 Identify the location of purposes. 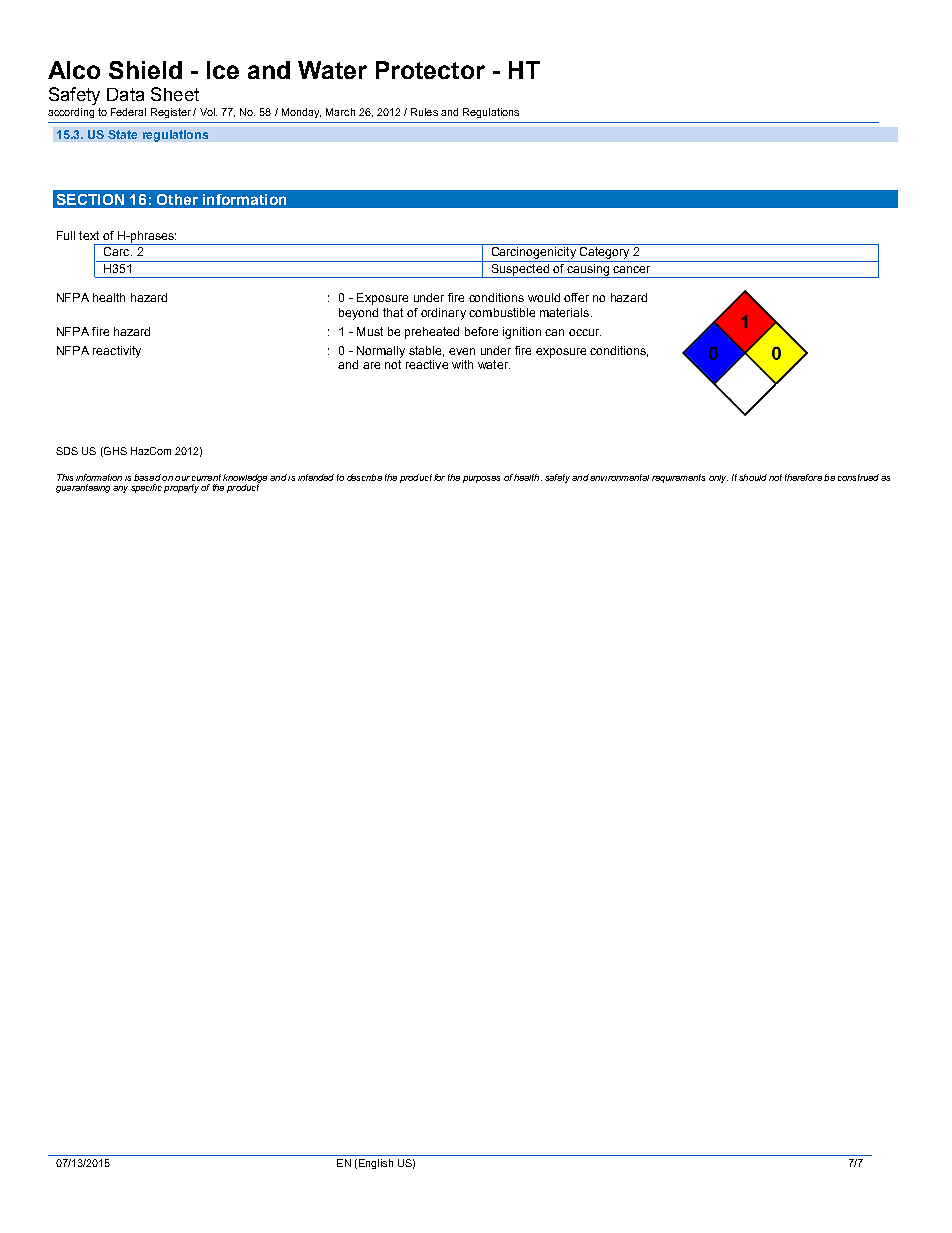
(481, 479).
